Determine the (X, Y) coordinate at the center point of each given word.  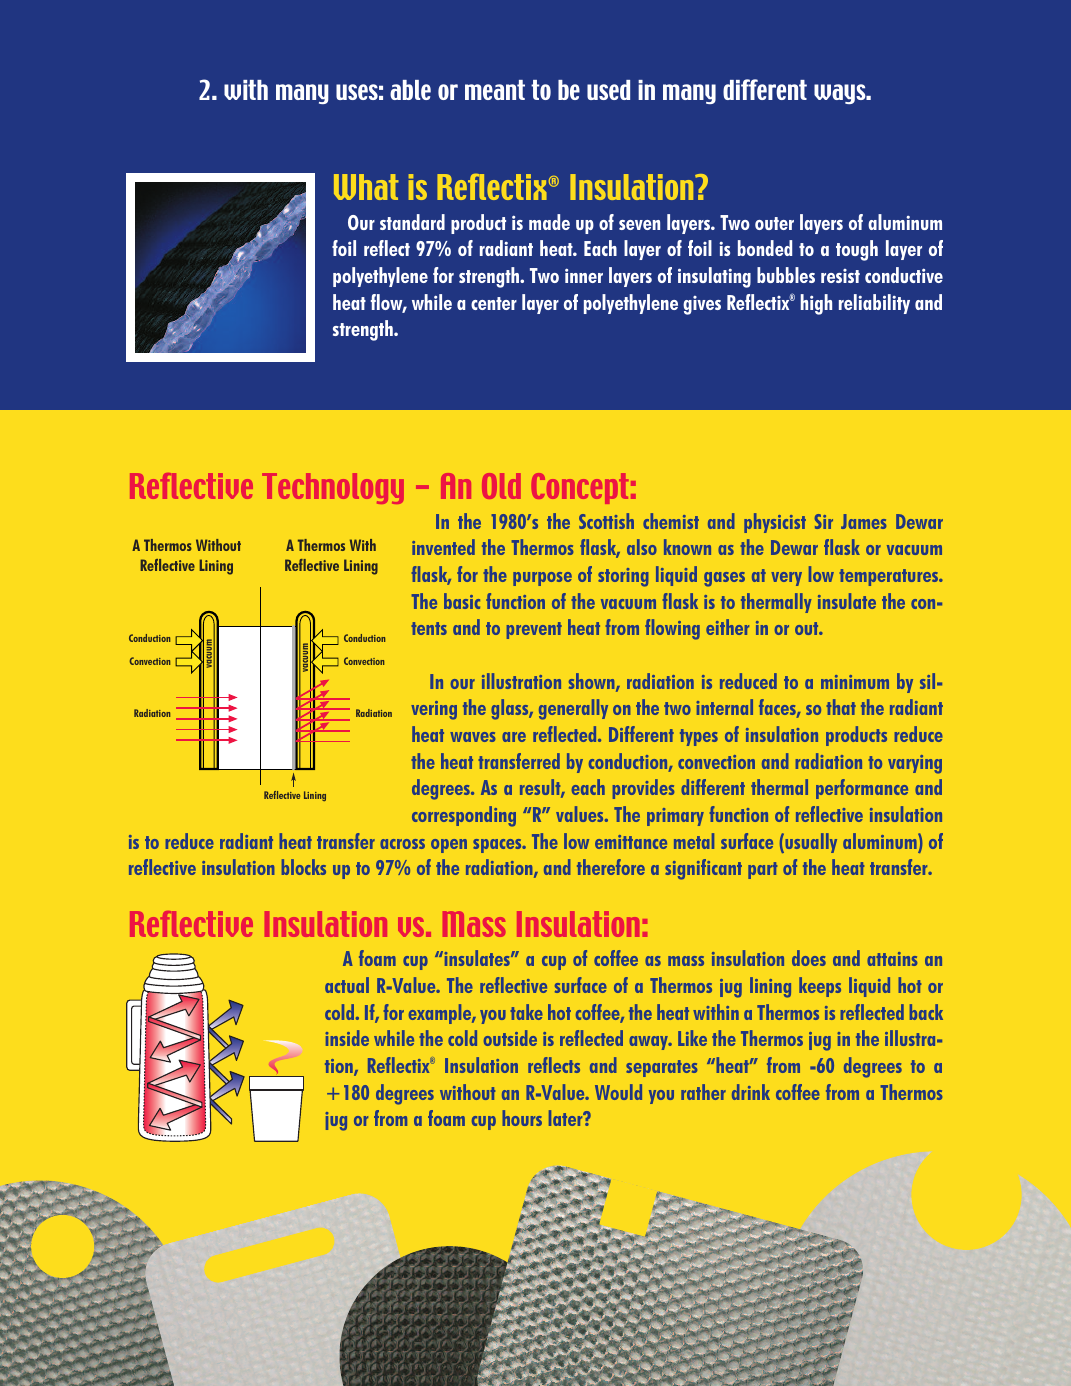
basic (462, 601)
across (402, 844)
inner (584, 275)
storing (623, 577)
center (494, 303)
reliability (874, 304)
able (410, 90)
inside (347, 1038)
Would (618, 1092)
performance (862, 789)
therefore (611, 867)
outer (774, 223)
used (608, 90)
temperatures (890, 577)
